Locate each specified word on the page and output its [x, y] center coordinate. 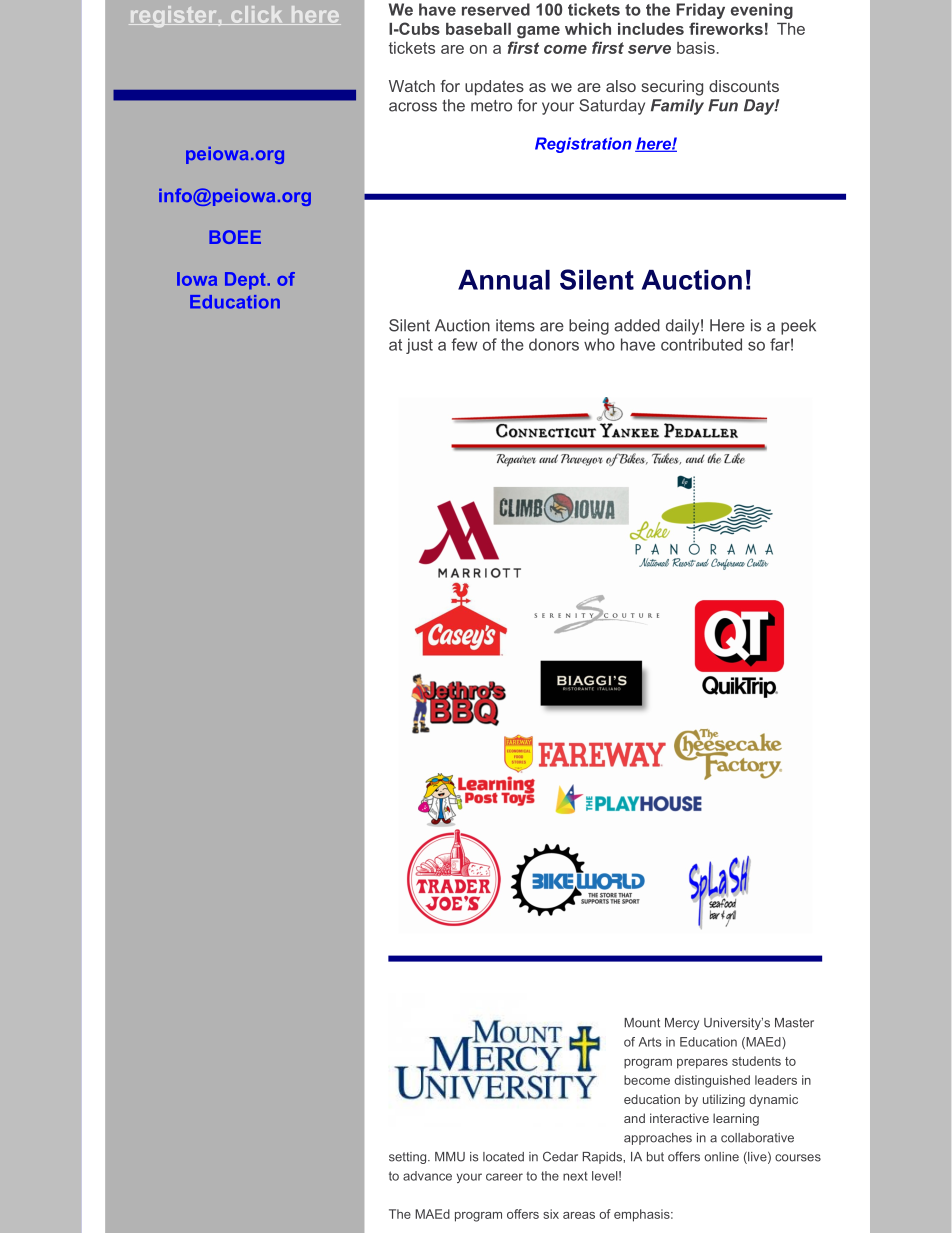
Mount [642, 1023]
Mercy [682, 1024]
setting [409, 1158]
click [256, 15]
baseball [478, 29]
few [464, 344]
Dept [246, 281]
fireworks [726, 28]
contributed [701, 344]
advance [427, 1176]
